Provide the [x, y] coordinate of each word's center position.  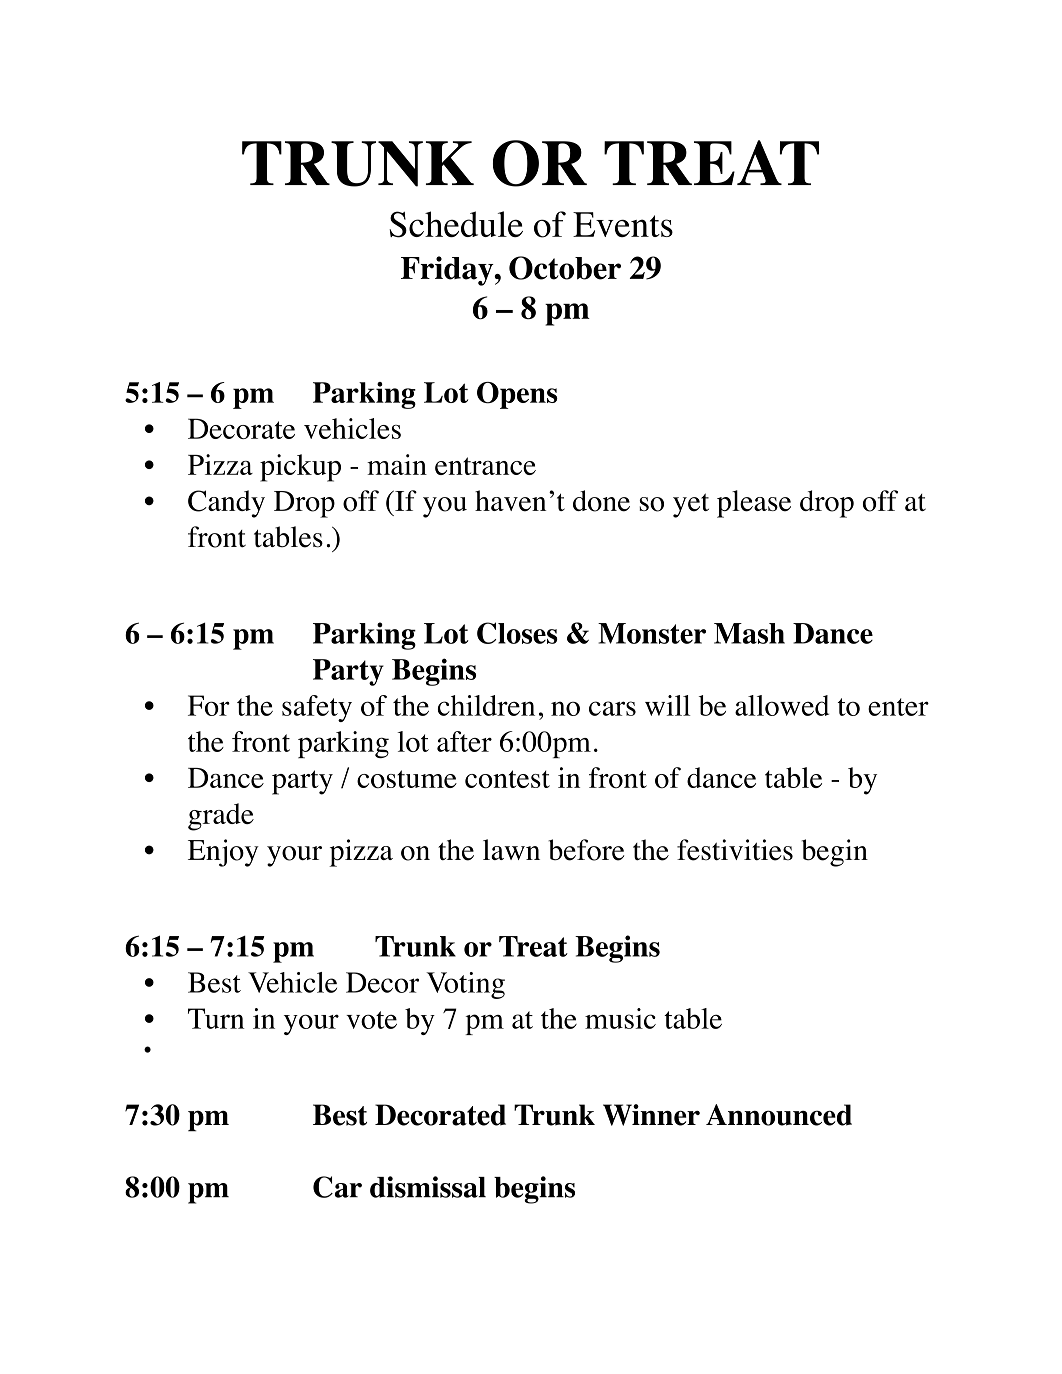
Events [623, 224]
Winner [651, 1115]
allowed [782, 705]
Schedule [456, 224]
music [620, 1018]
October [565, 268]
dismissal [428, 1187]
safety [317, 708]
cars [612, 708]
